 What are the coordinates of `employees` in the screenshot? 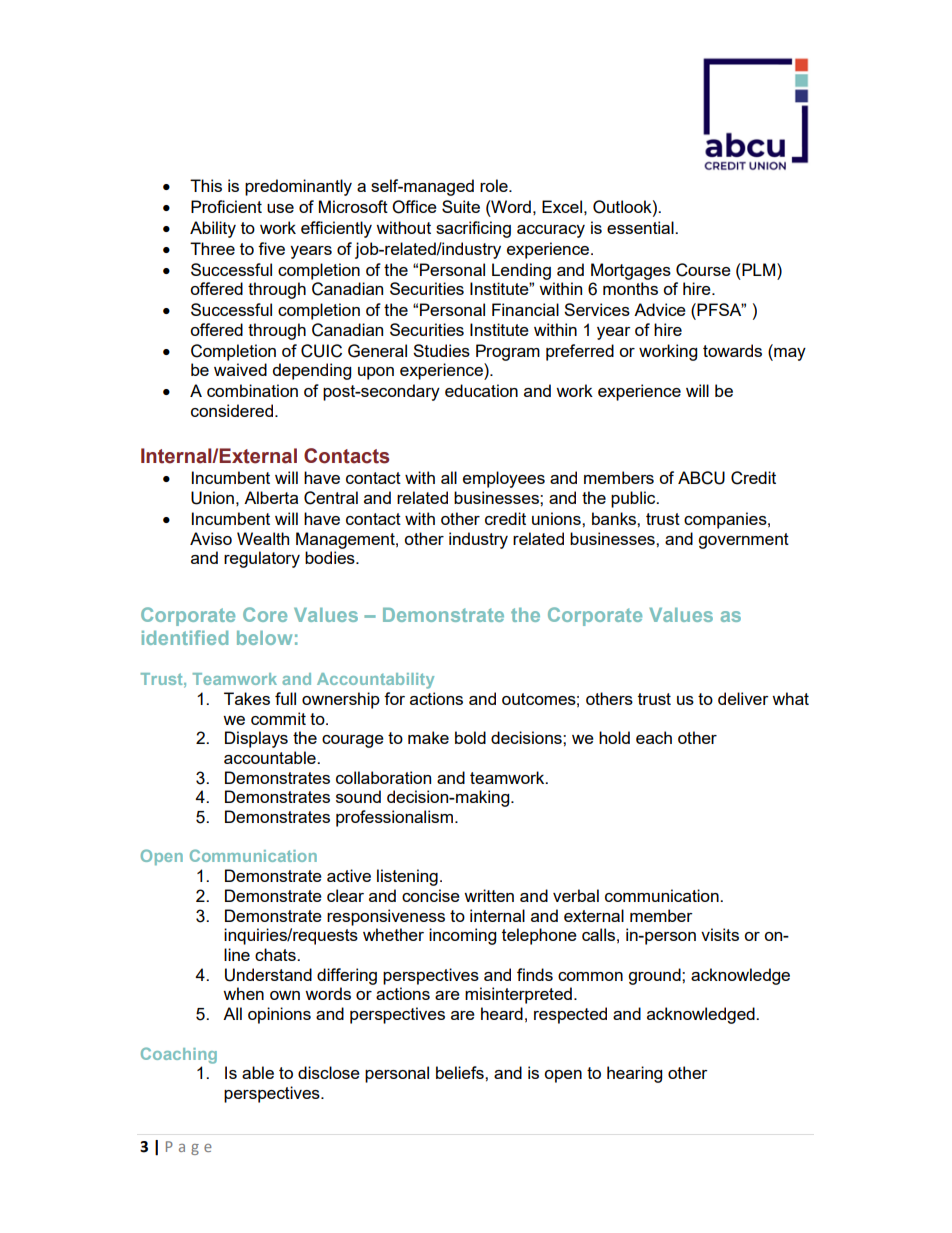 It's located at (504, 479).
